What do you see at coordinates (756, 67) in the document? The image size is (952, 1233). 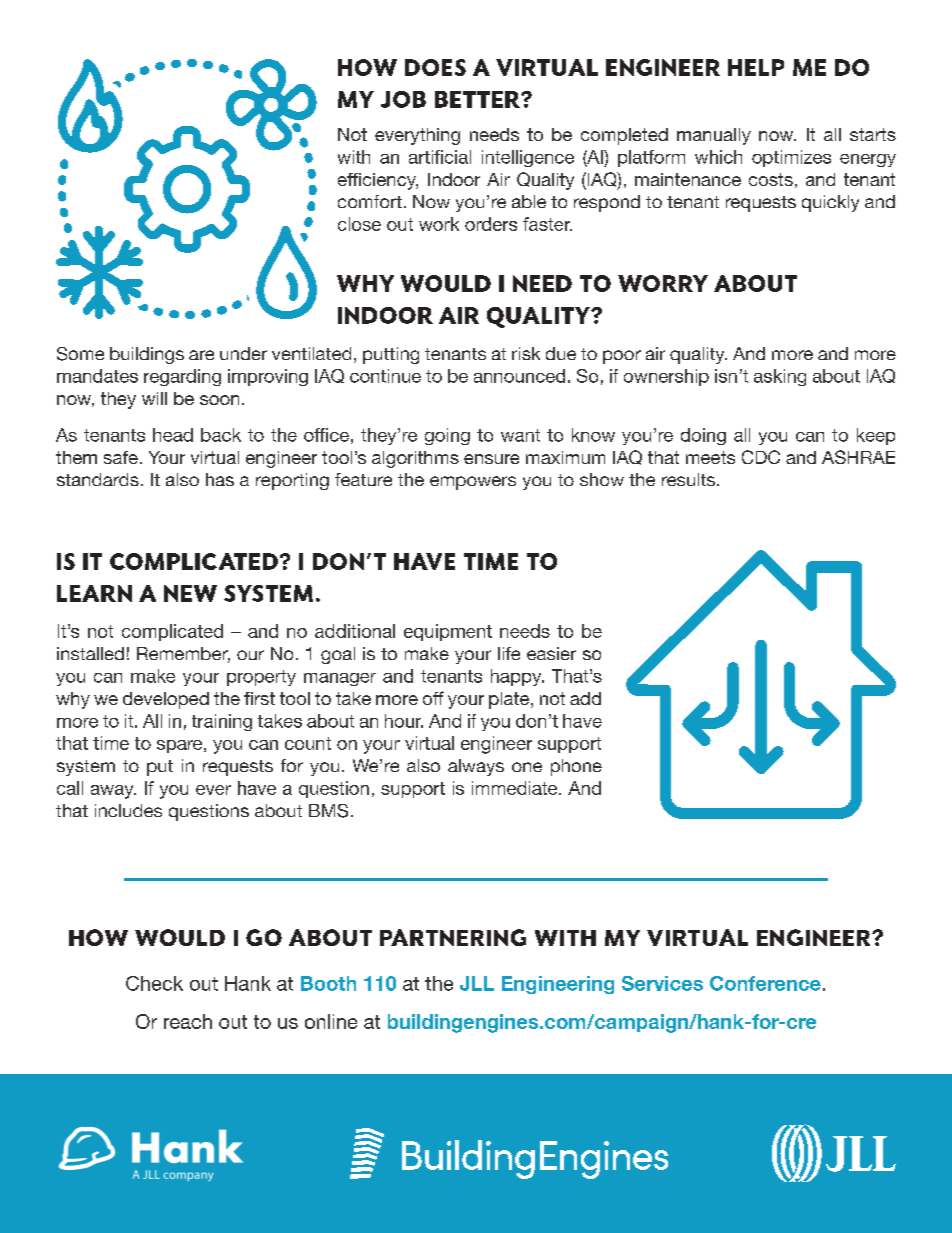 I see `HELP` at bounding box center [756, 67].
